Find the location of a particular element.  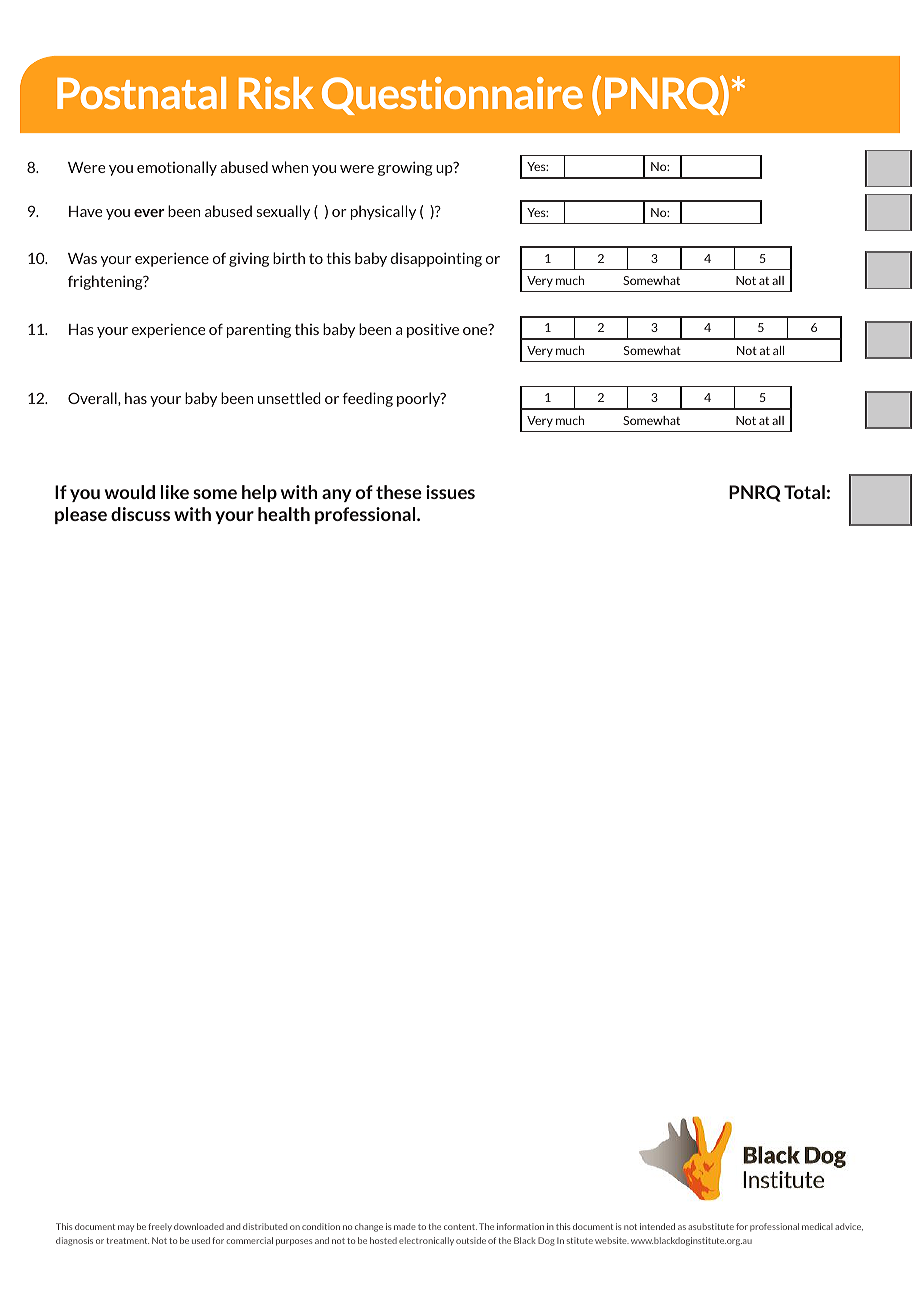

Questionnaire is located at coordinates (452, 96).
